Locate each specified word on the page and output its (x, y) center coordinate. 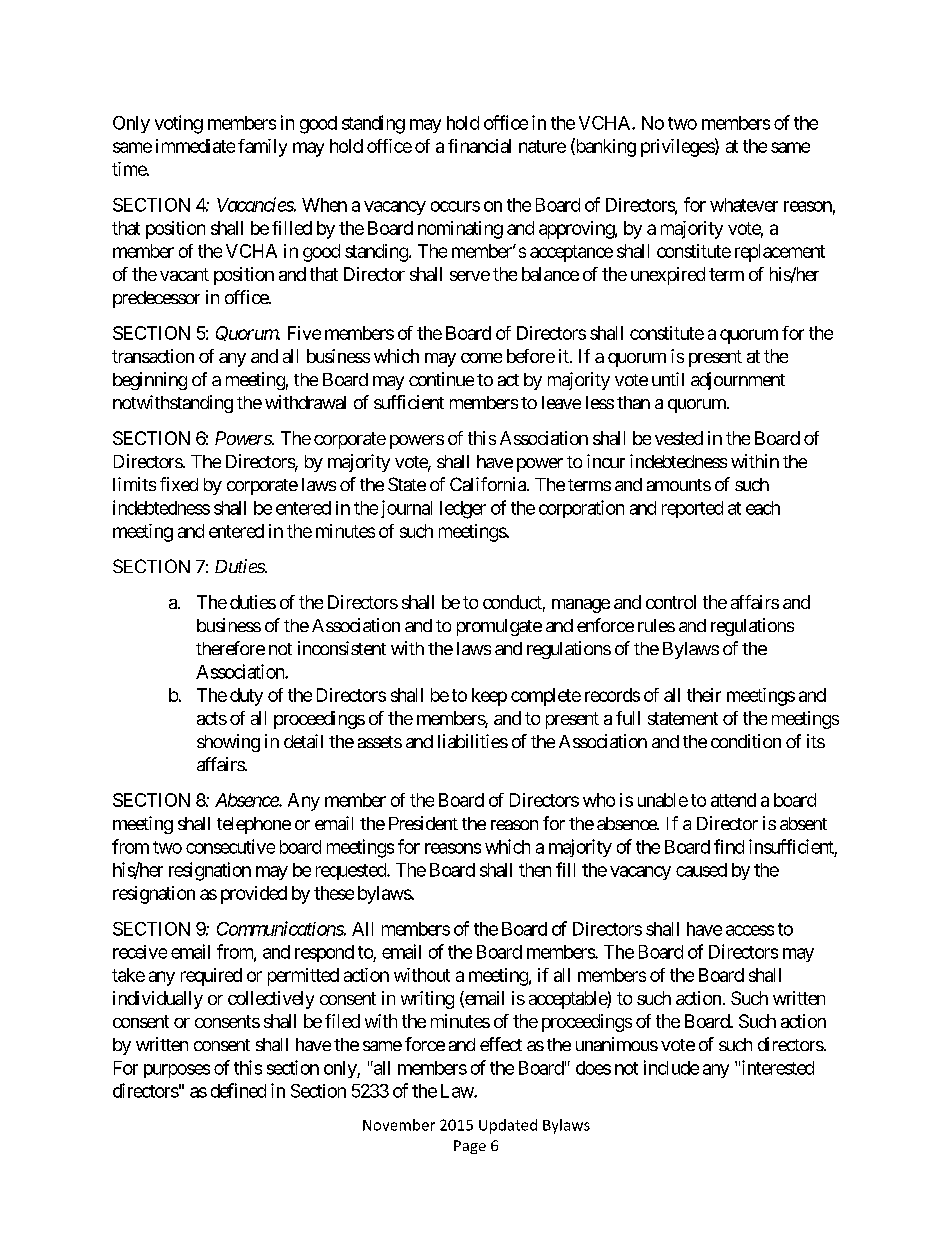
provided (254, 895)
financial (479, 146)
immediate (195, 146)
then (535, 870)
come (481, 358)
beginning (150, 381)
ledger (463, 510)
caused (701, 870)
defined (238, 1090)
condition (746, 741)
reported (692, 509)
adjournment (738, 381)
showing (228, 743)
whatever (744, 205)
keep (489, 697)
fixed (179, 484)
